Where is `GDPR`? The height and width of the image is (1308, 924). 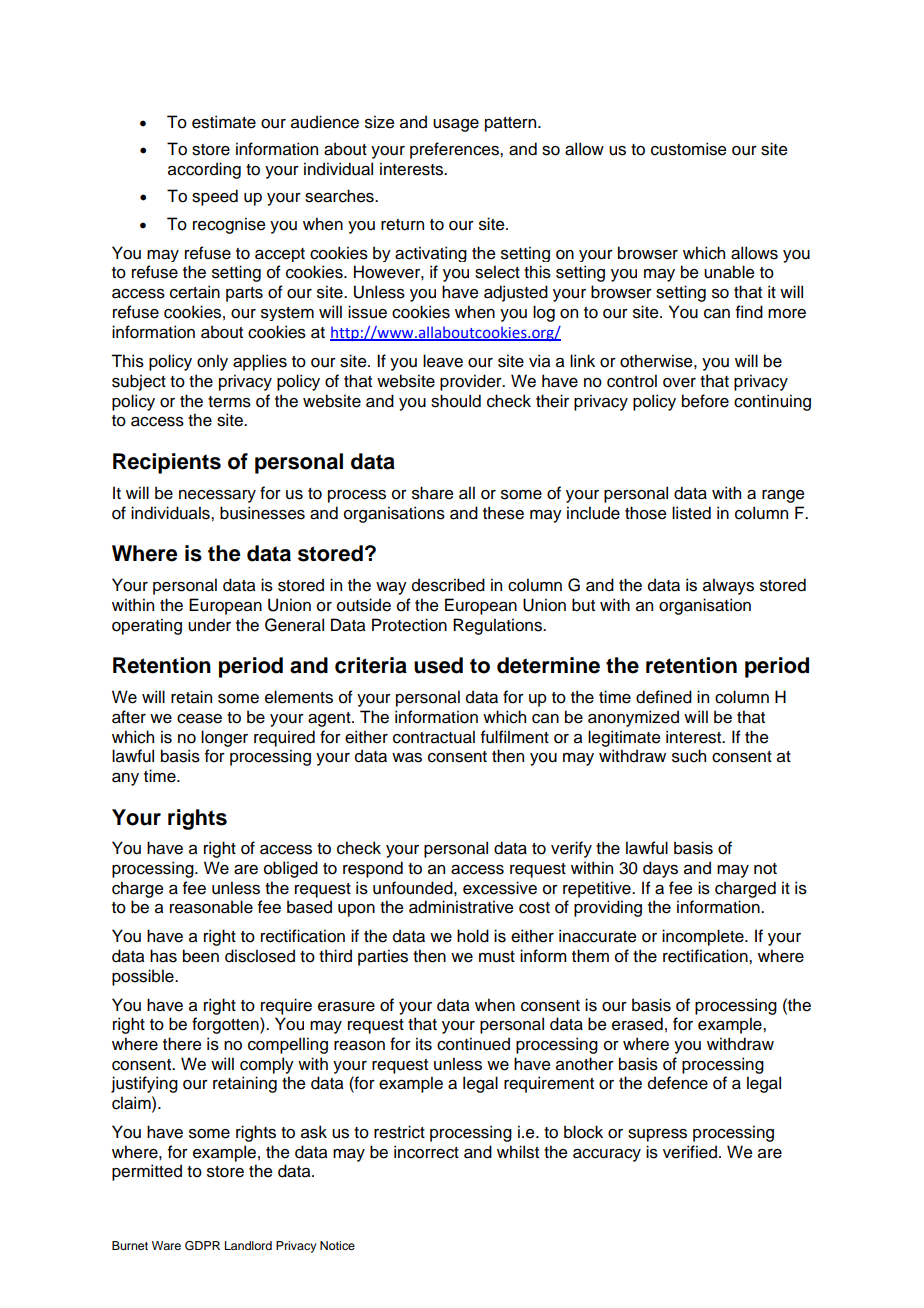
GDPR is located at coordinates (202, 1246).
